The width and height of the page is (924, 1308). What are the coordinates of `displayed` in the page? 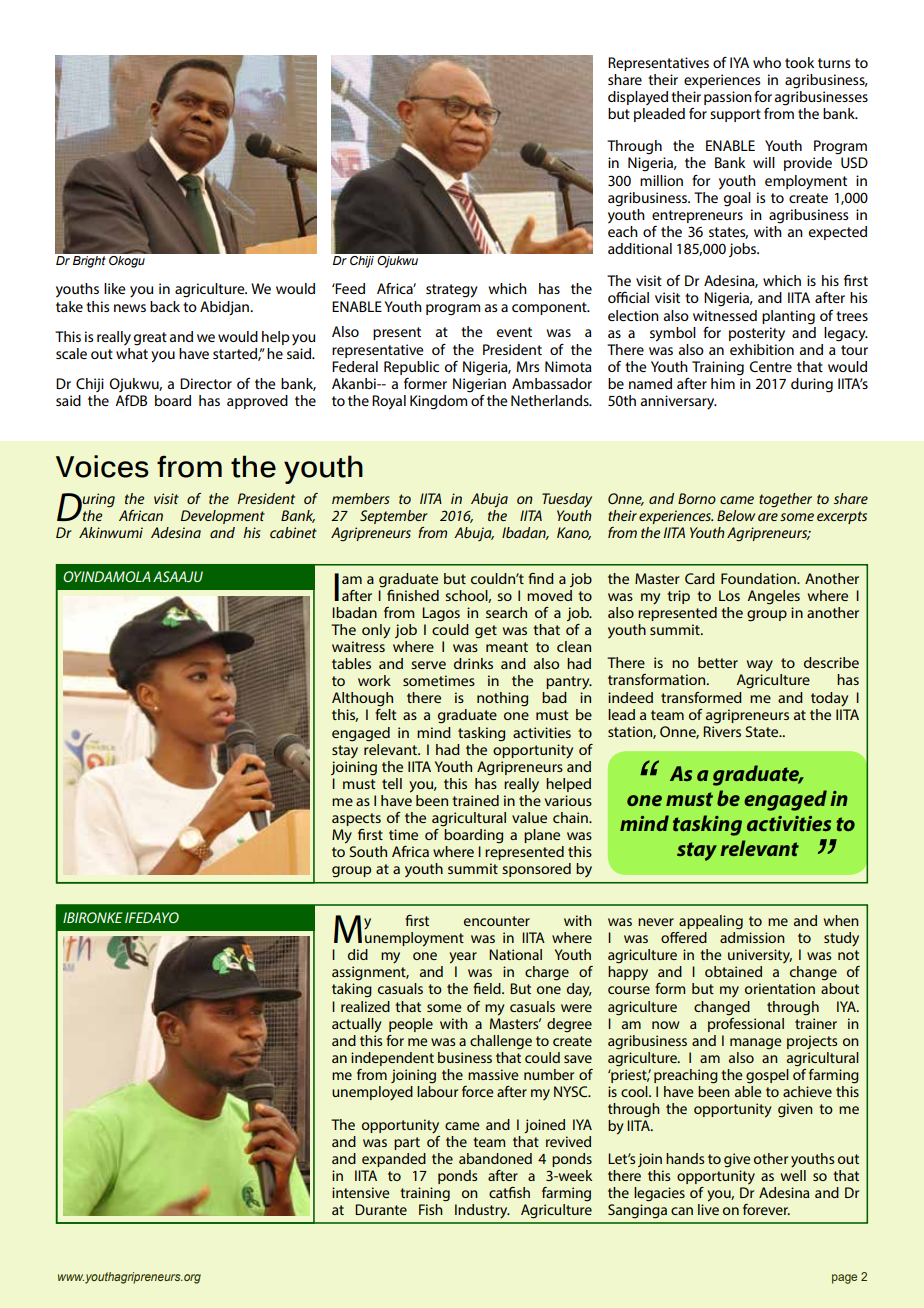 It's located at (638, 98).
